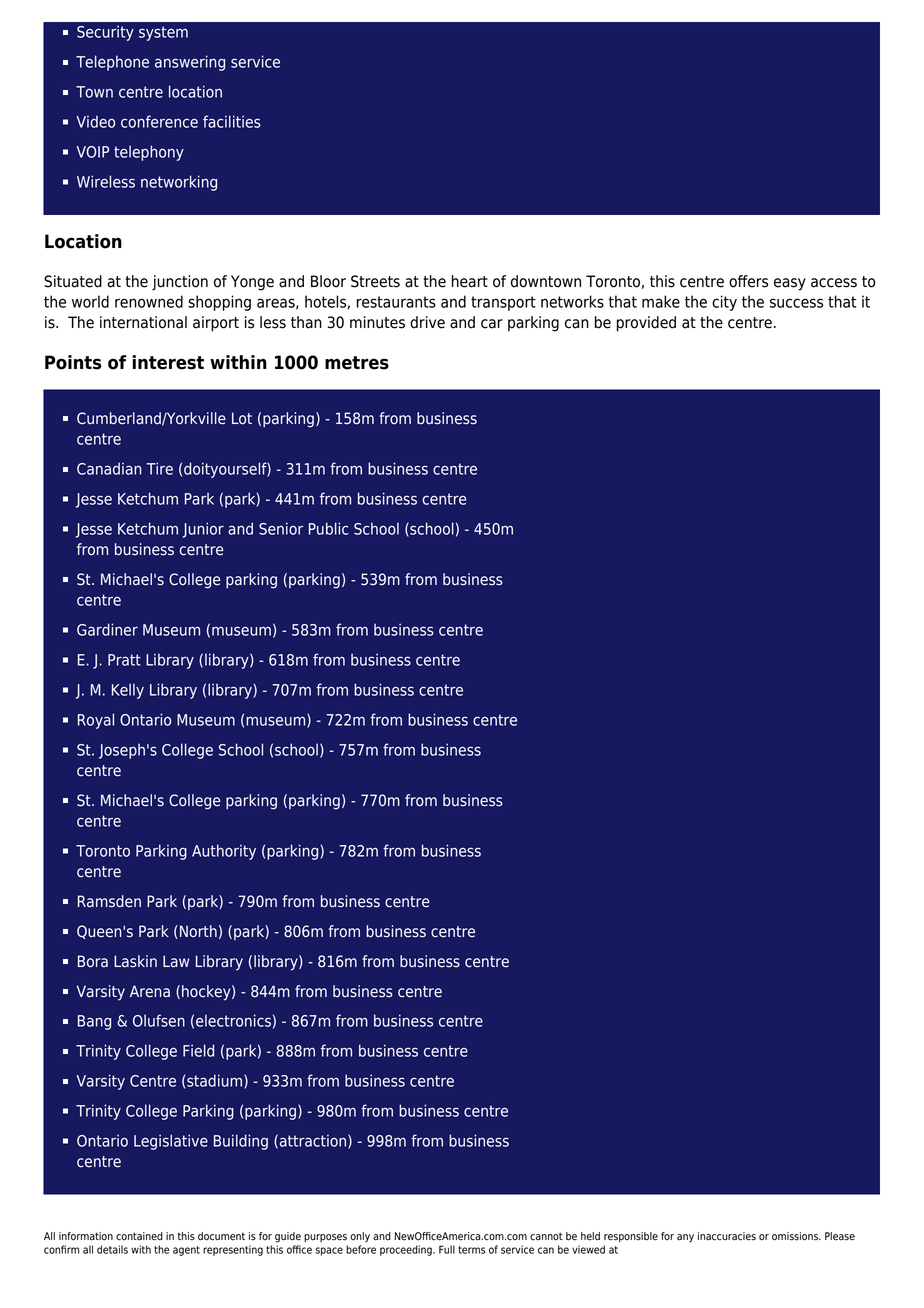 This image has height=1308, width=924. Describe the element at coordinates (646, 324) in the image. I see `provided` at that location.
